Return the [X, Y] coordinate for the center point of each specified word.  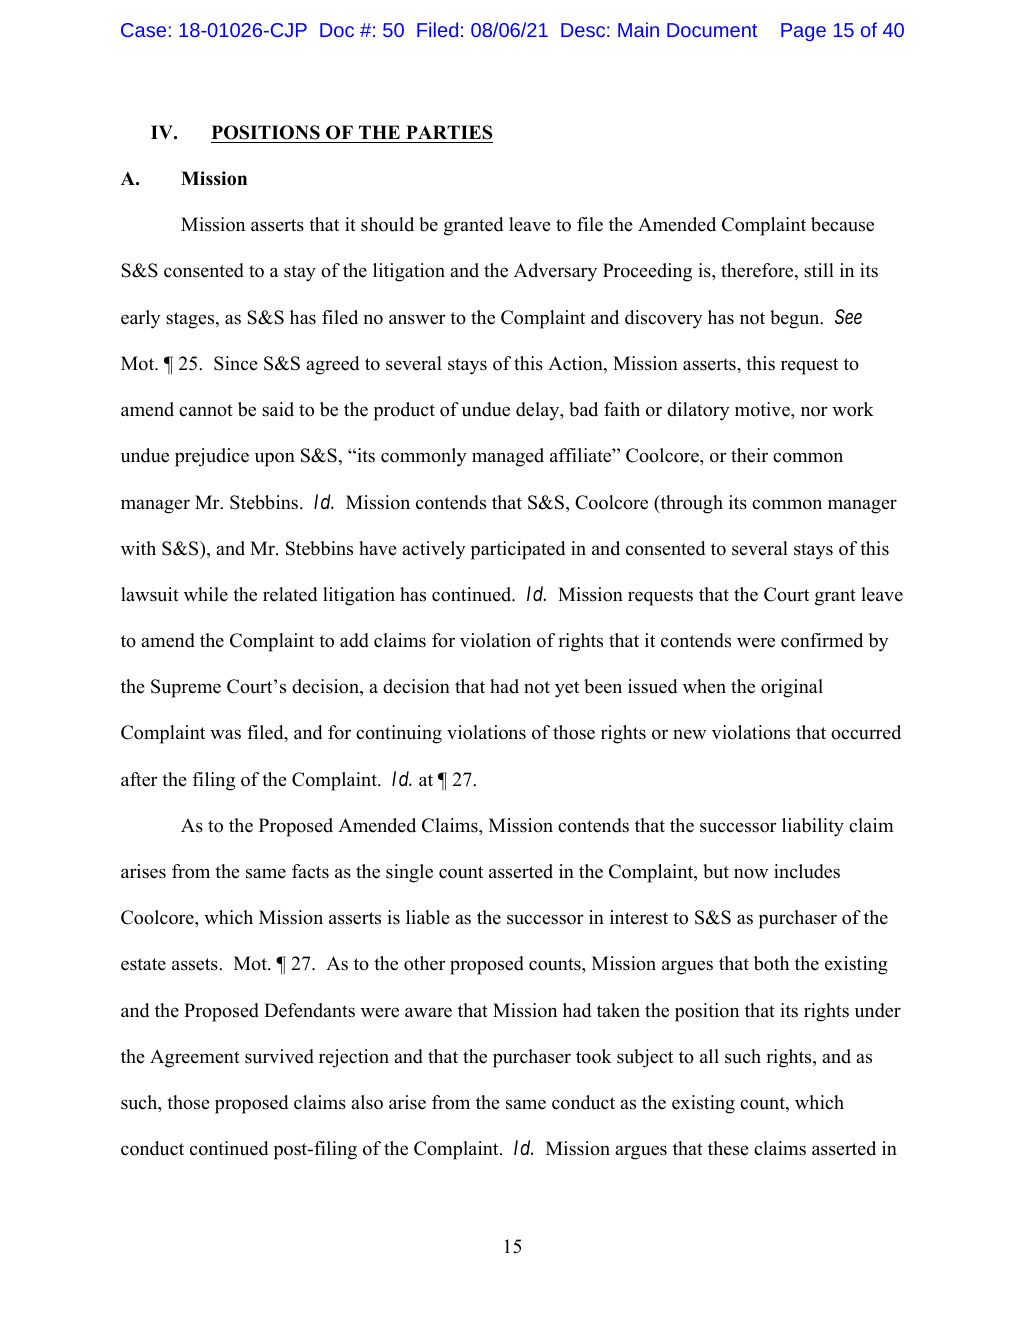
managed [508, 457]
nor [814, 411]
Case [143, 30]
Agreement [195, 1058]
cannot [206, 410]
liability [813, 827]
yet [567, 689]
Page [803, 32]
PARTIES [449, 132]
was [225, 734]
